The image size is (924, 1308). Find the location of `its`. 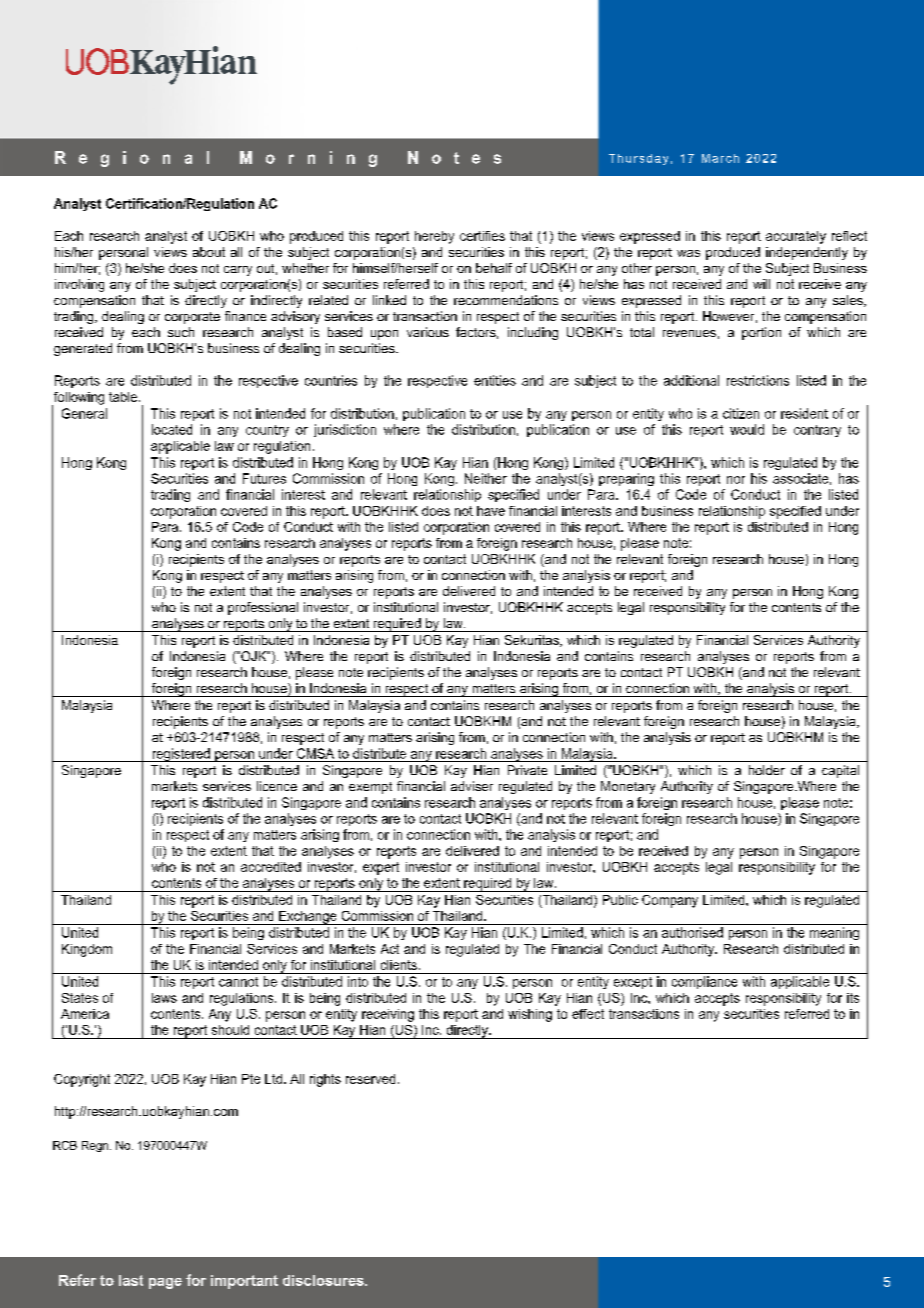

its is located at coordinates (853, 998).
